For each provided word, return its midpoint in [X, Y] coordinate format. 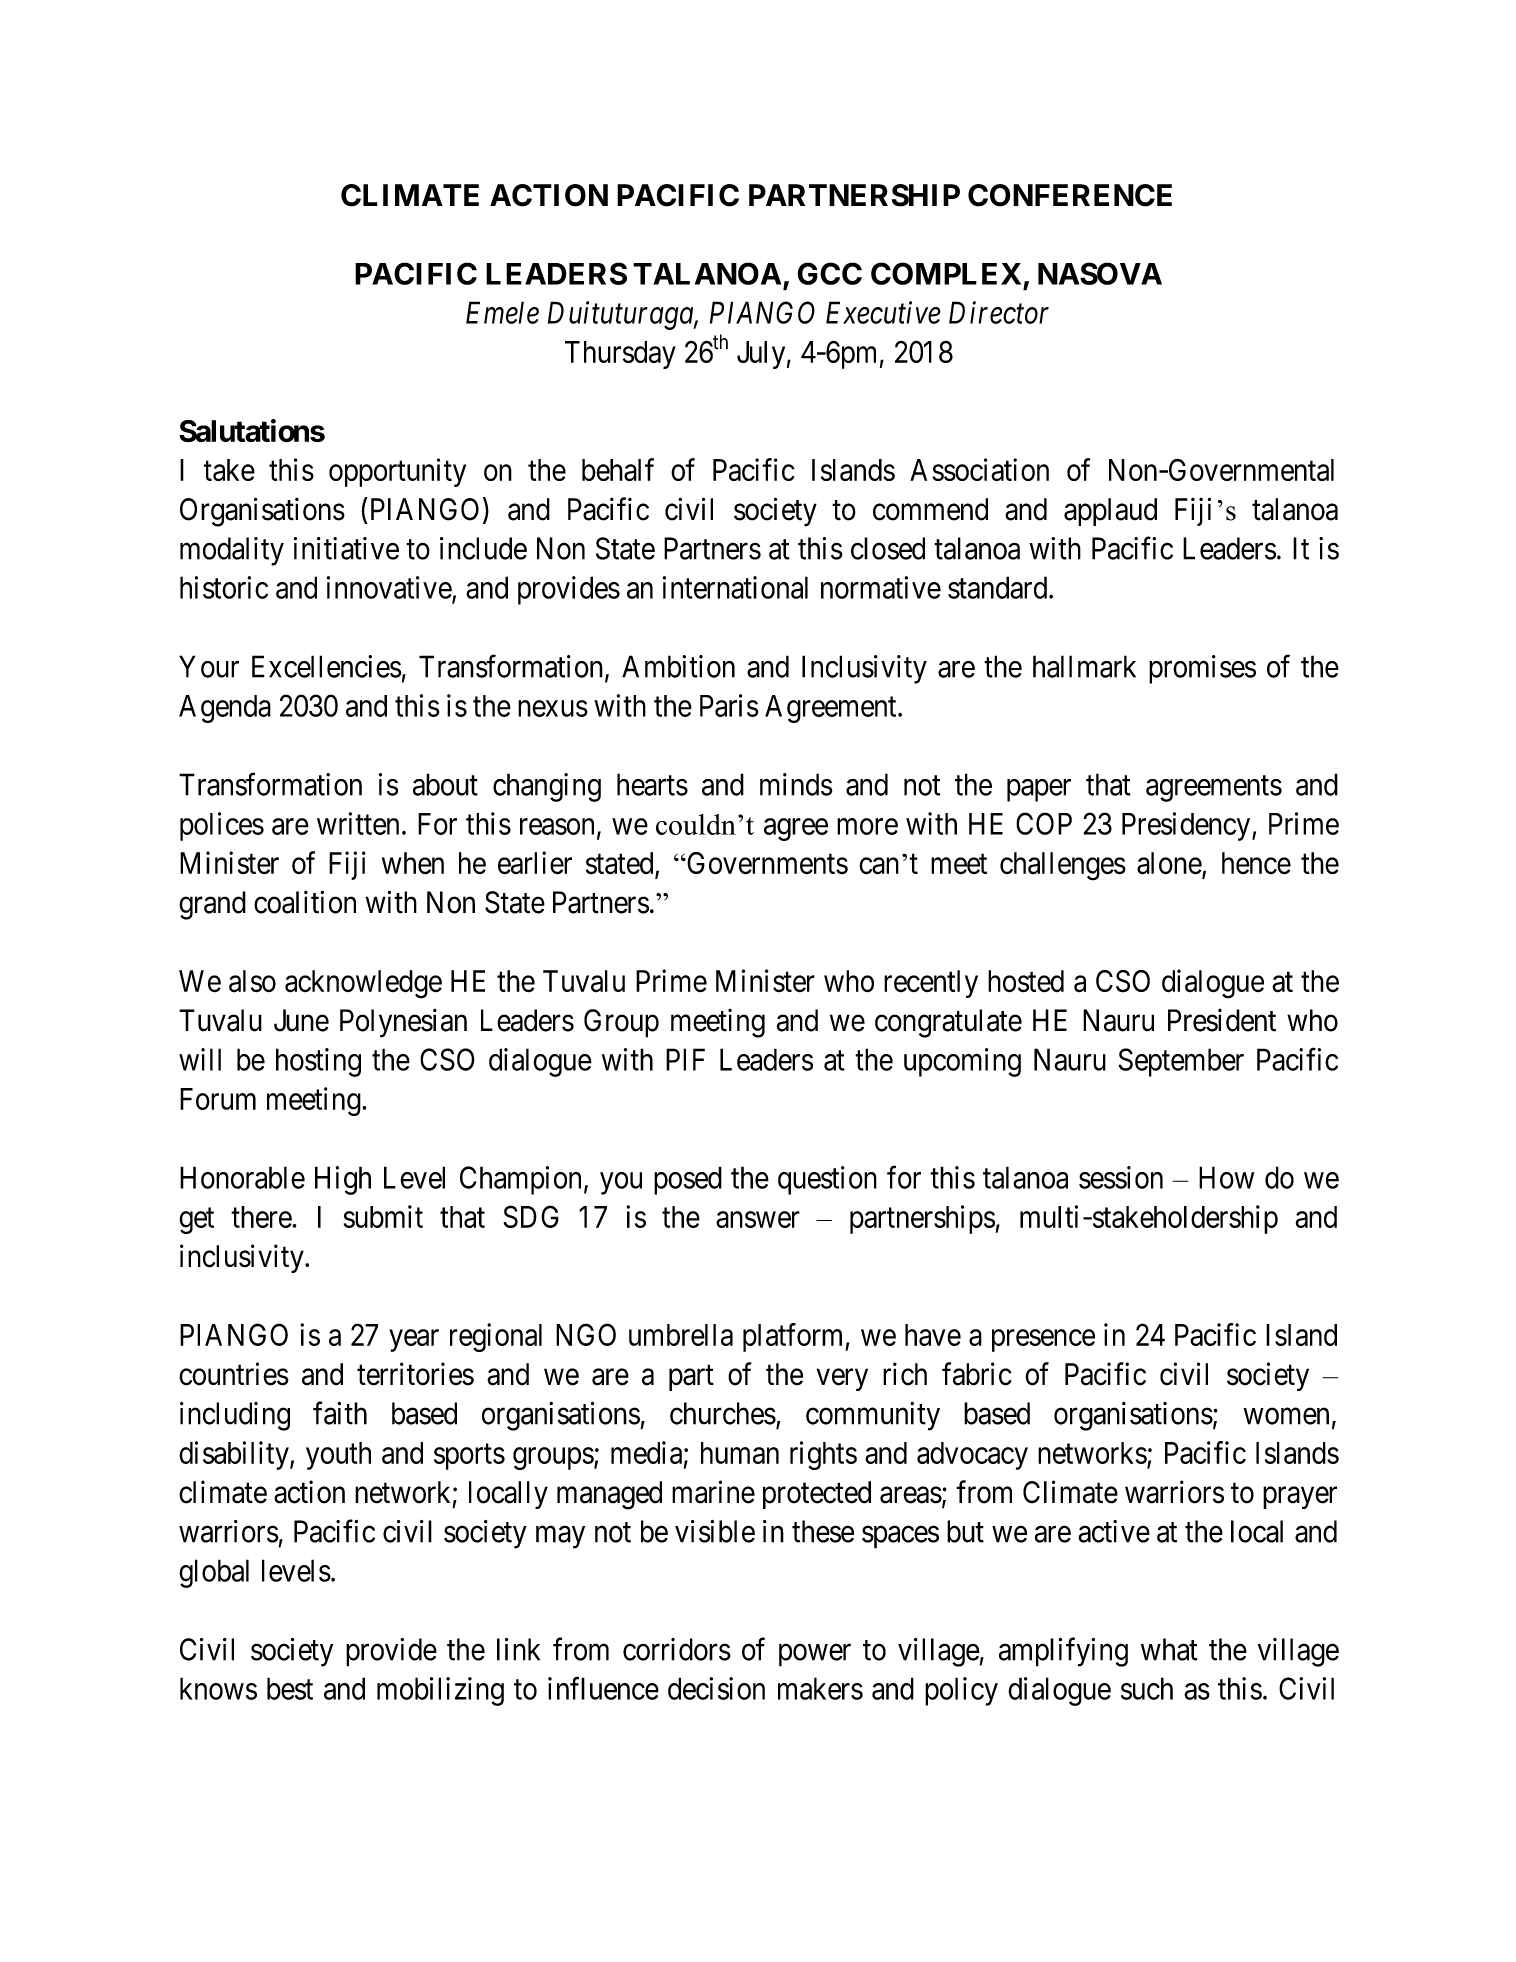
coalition [305, 902]
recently [931, 984]
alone [1170, 864]
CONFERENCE [1070, 195]
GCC [829, 273]
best [290, 1688]
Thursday [620, 355]
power [815, 1655]
